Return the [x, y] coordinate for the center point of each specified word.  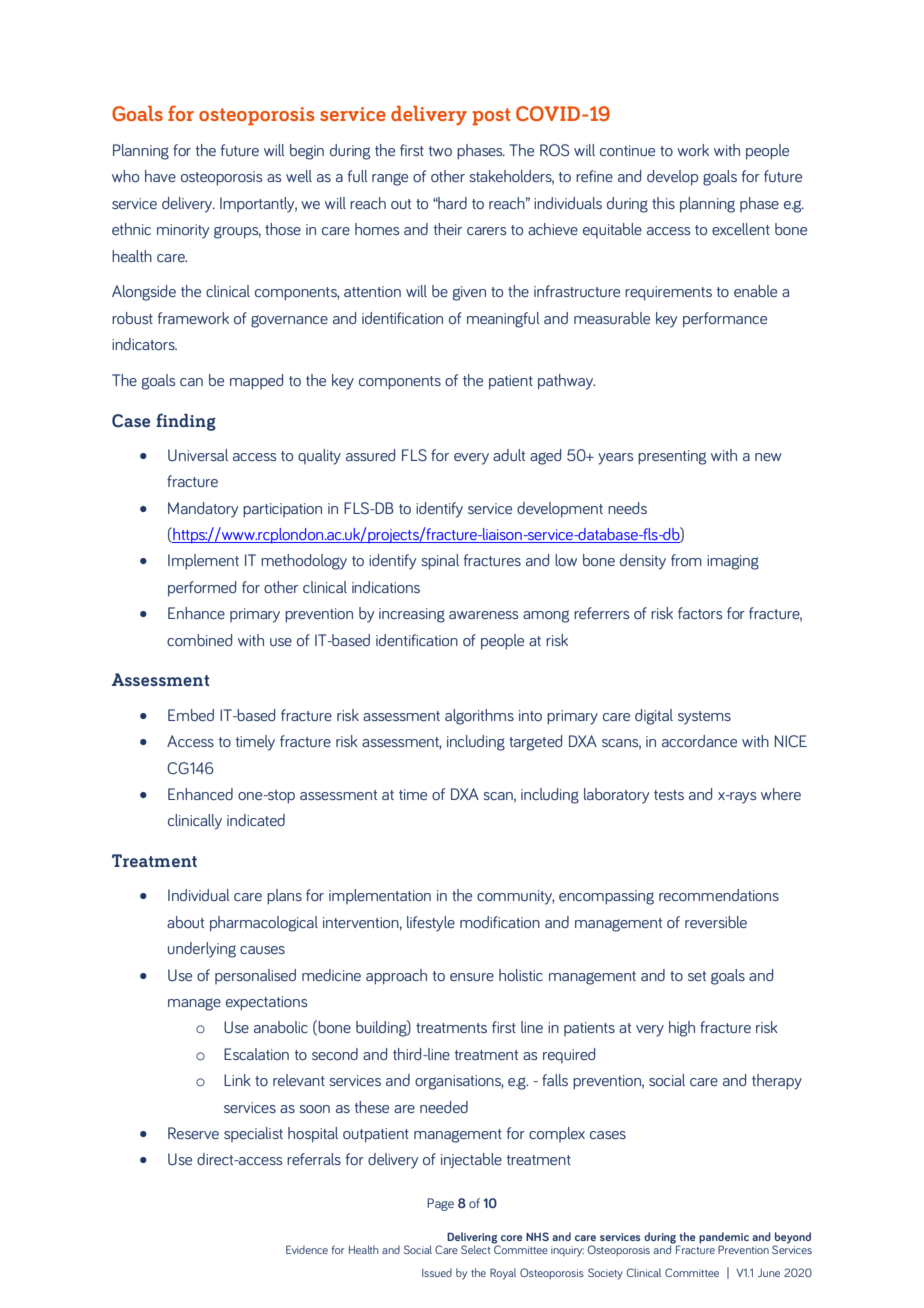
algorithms [479, 717]
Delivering [472, 1238]
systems [704, 718]
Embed [191, 715]
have [160, 176]
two [440, 151]
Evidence [307, 1249]
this [663, 203]
